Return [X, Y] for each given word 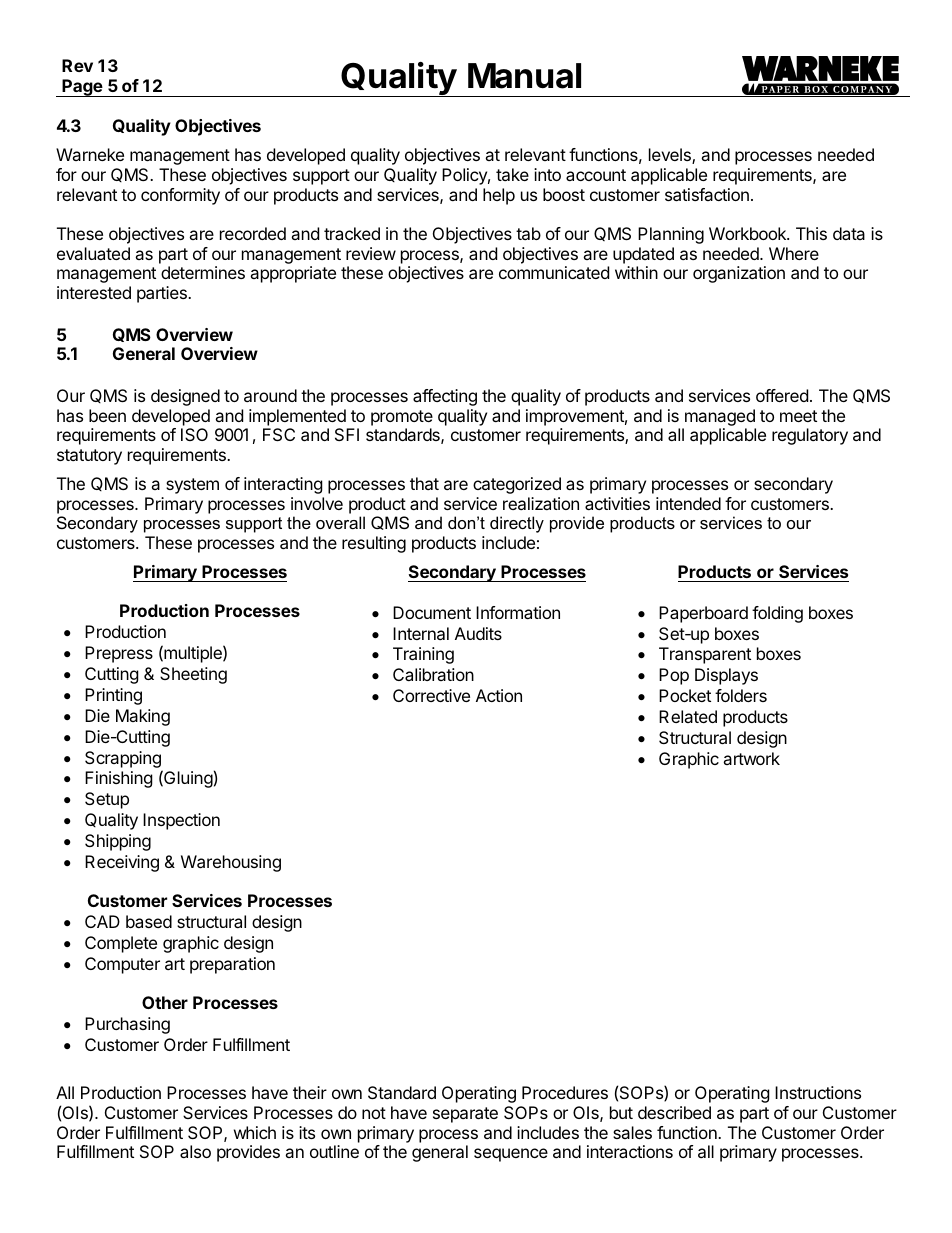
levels [671, 156]
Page [82, 88]
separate [465, 1115]
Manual [524, 76]
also [195, 1151]
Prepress [119, 654]
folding [777, 614]
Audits [478, 633]
